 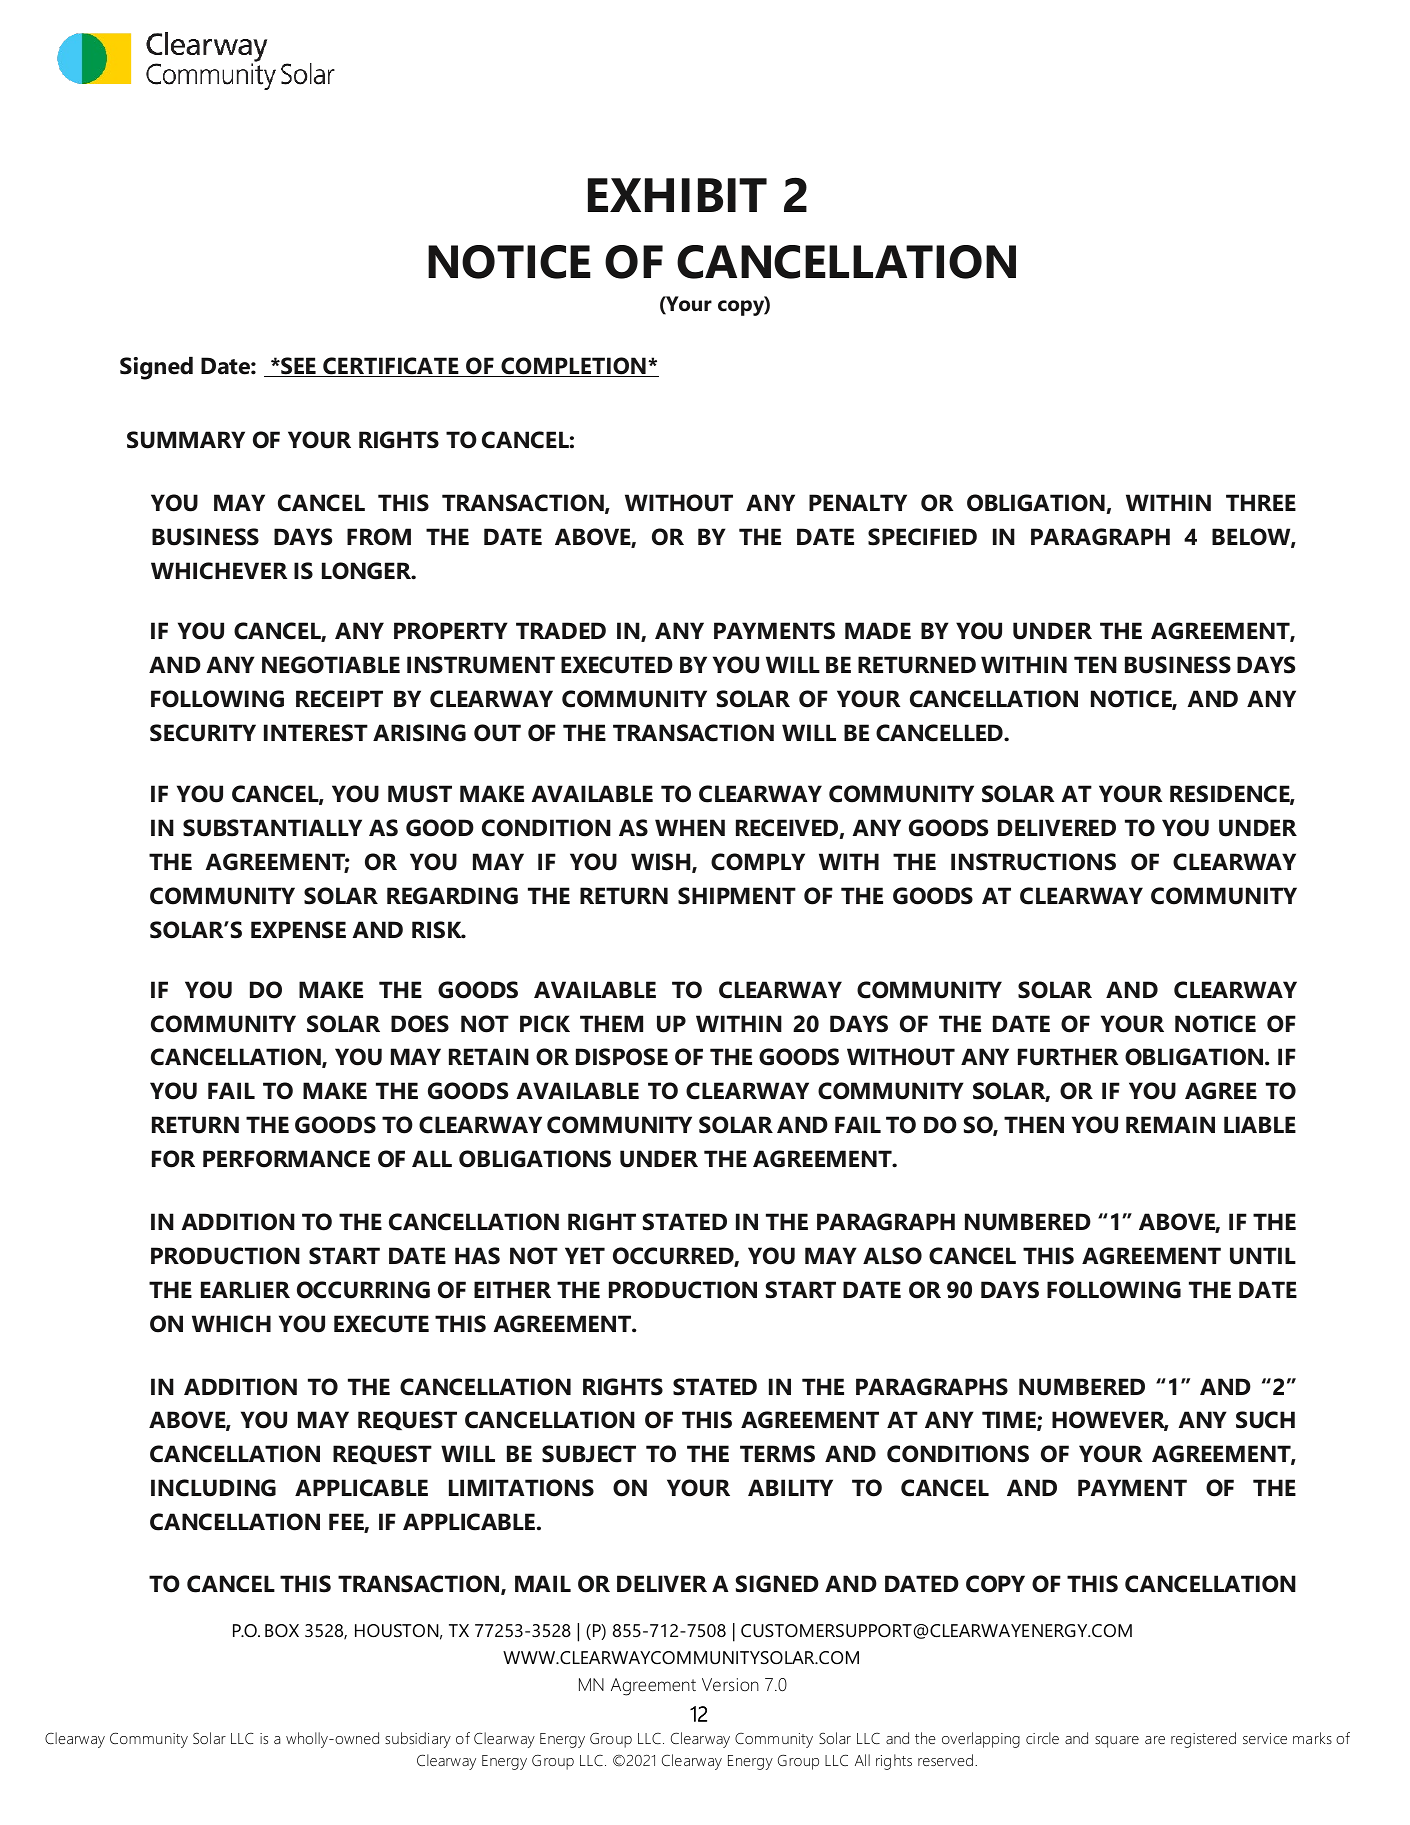 What do you see at coordinates (331, 665) in the page?
I see `NEGOTIABLE` at bounding box center [331, 665].
